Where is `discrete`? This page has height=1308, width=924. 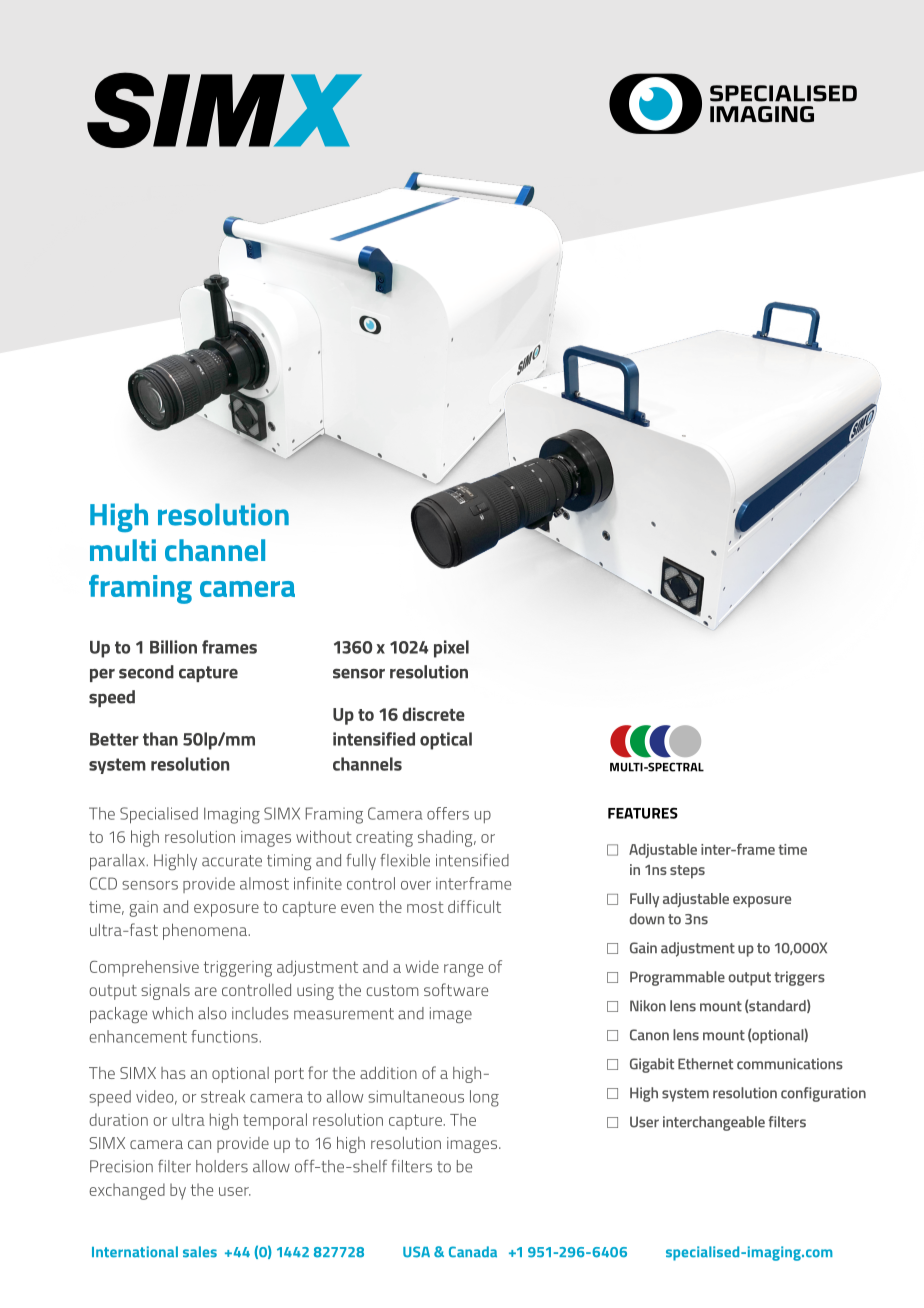 discrete is located at coordinates (433, 714).
